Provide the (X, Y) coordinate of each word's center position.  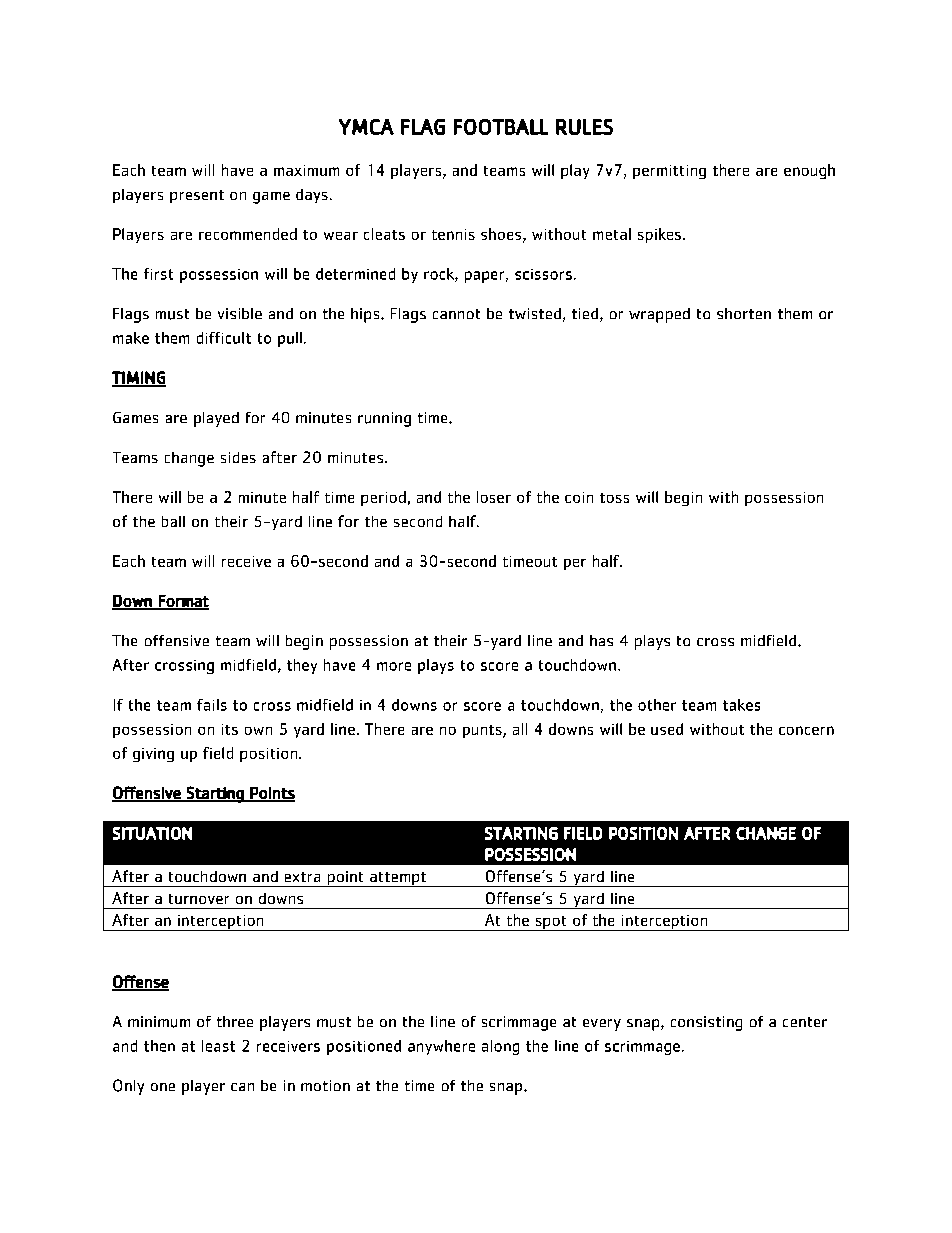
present (197, 196)
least (218, 1046)
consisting (706, 1023)
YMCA (366, 127)
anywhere (441, 1047)
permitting (669, 172)
